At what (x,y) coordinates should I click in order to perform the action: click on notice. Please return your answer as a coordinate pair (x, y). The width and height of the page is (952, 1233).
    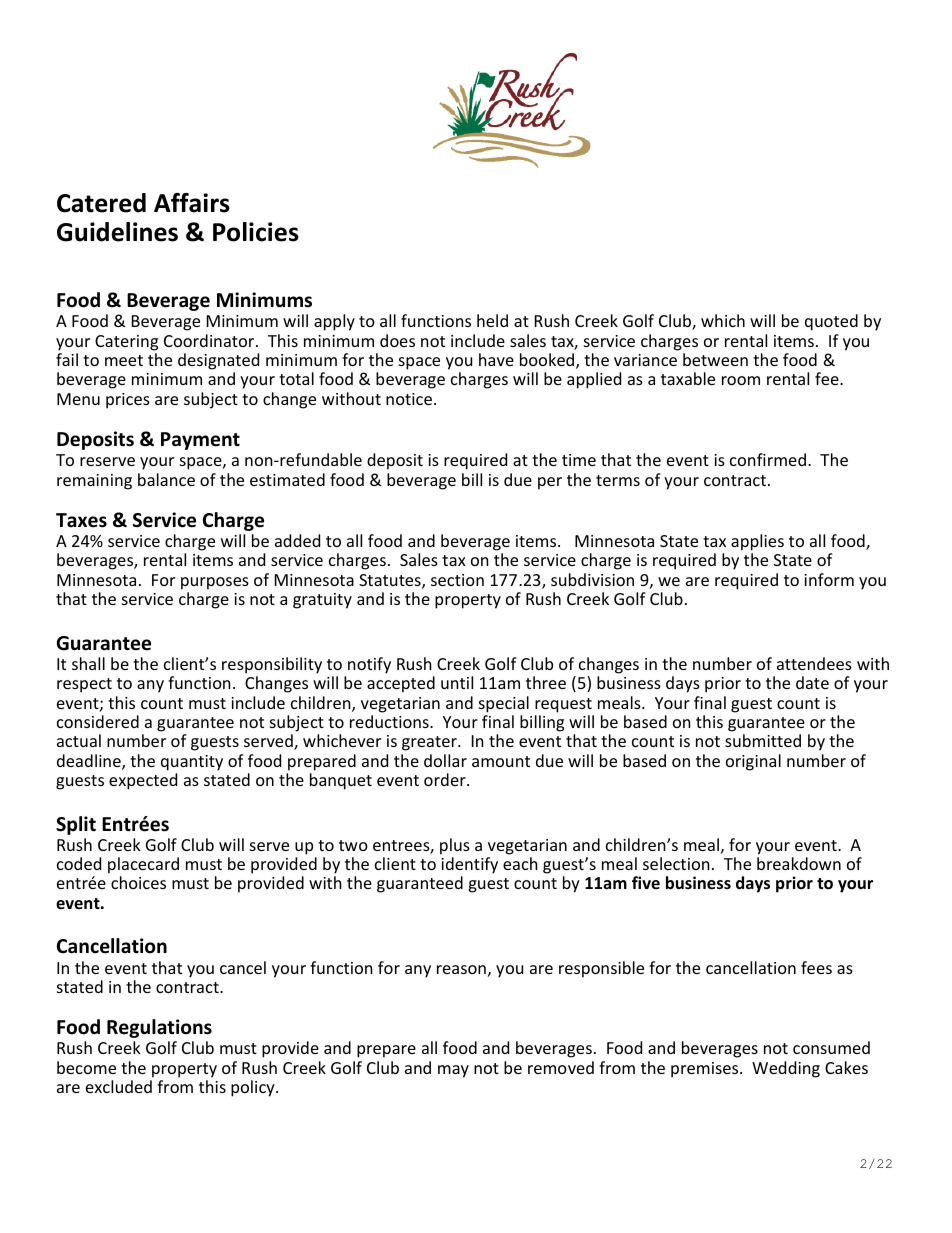
    Looking at the image, I should click on (409, 399).
